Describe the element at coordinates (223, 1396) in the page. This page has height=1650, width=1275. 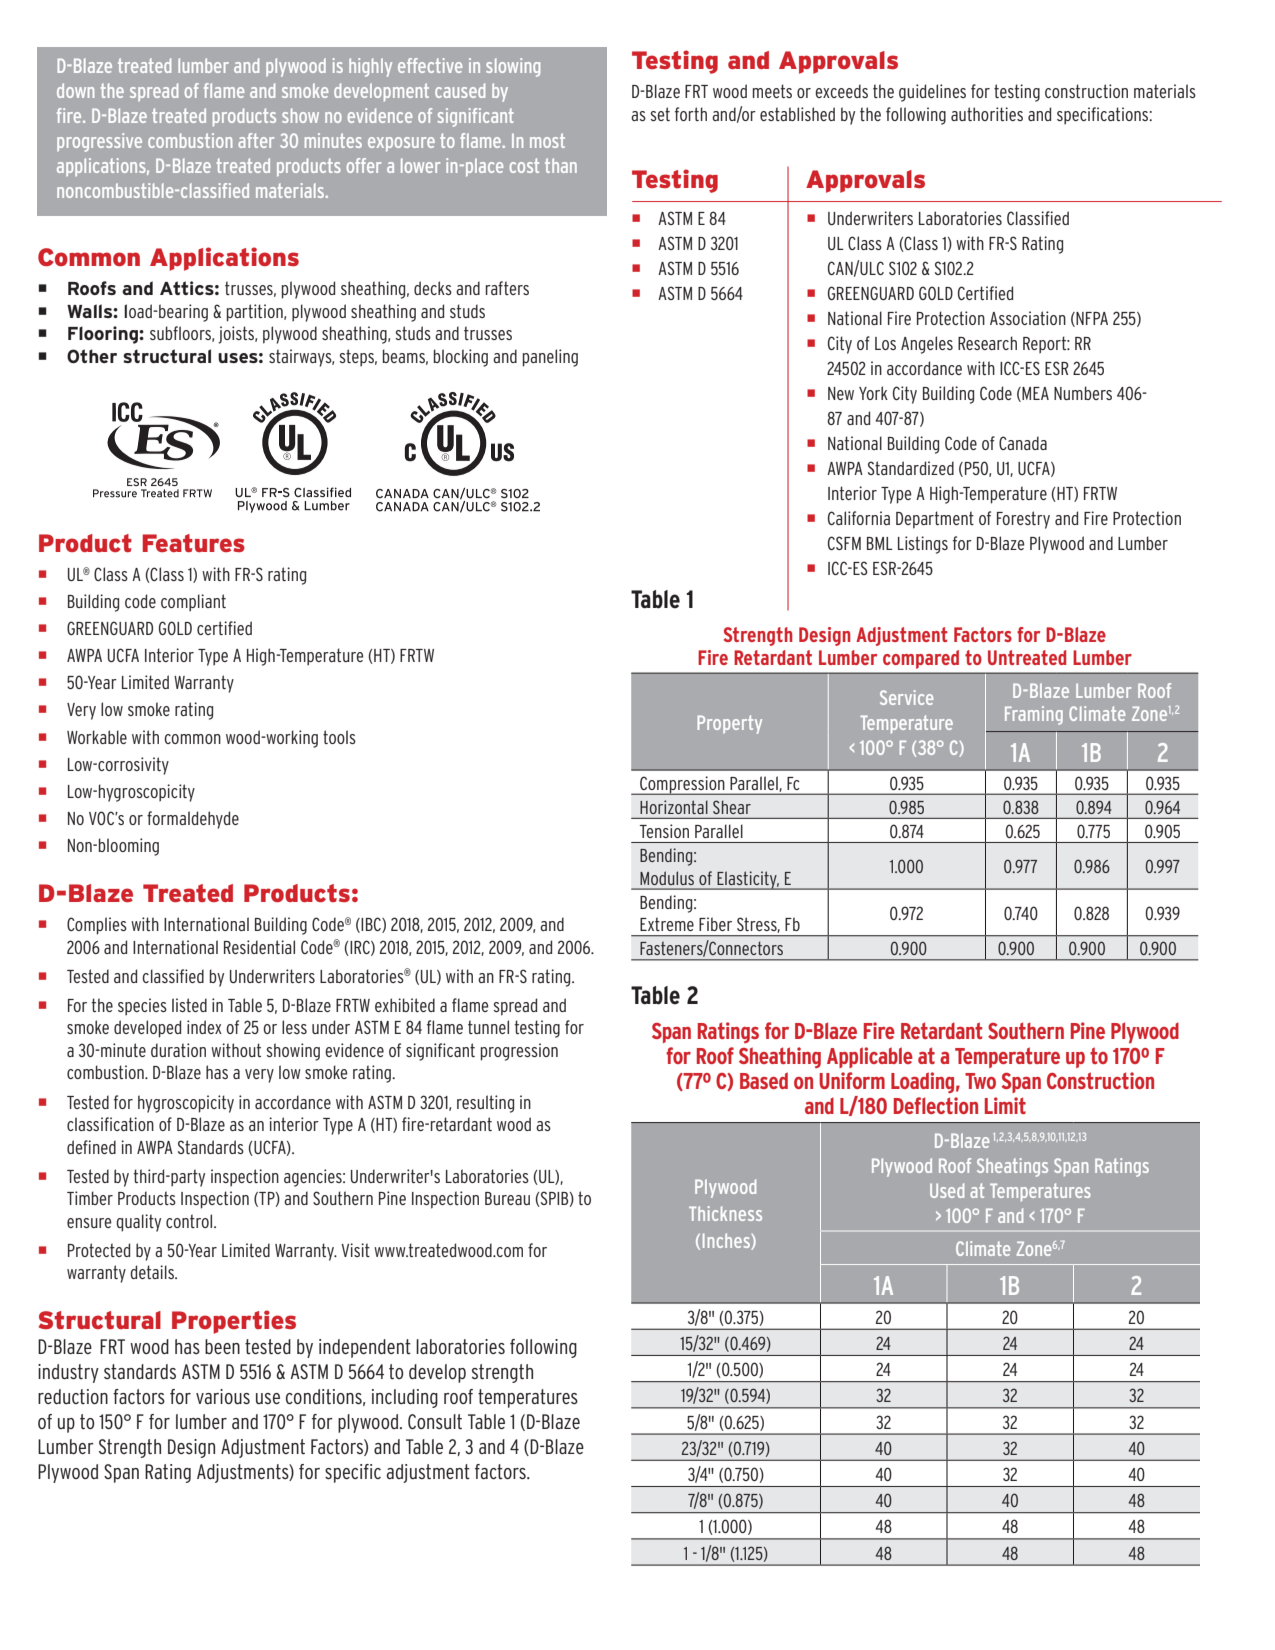
I see `various` at that location.
